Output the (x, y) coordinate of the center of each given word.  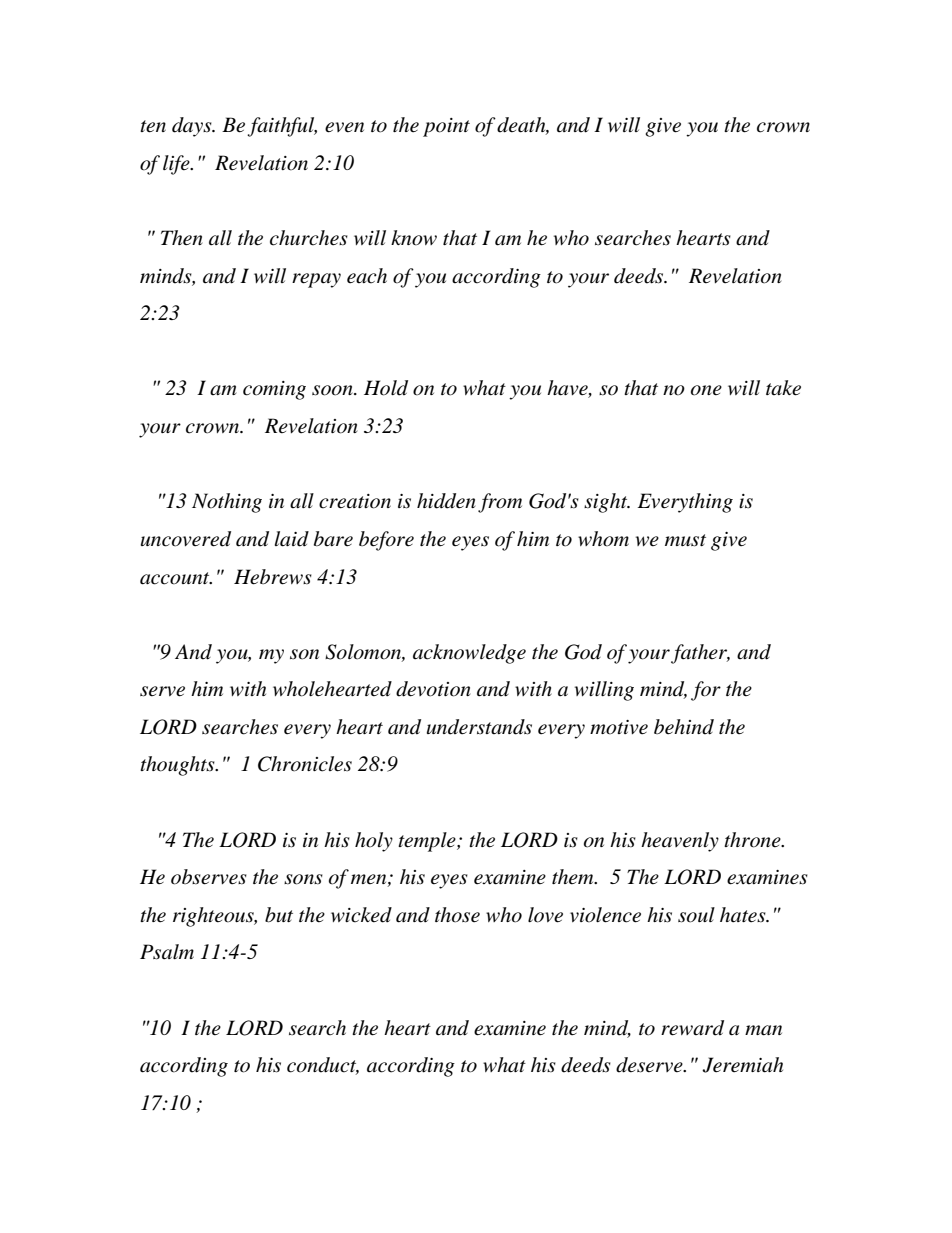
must (685, 540)
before (386, 541)
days (193, 127)
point (446, 127)
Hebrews (273, 577)
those (457, 915)
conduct (323, 1066)
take (783, 388)
